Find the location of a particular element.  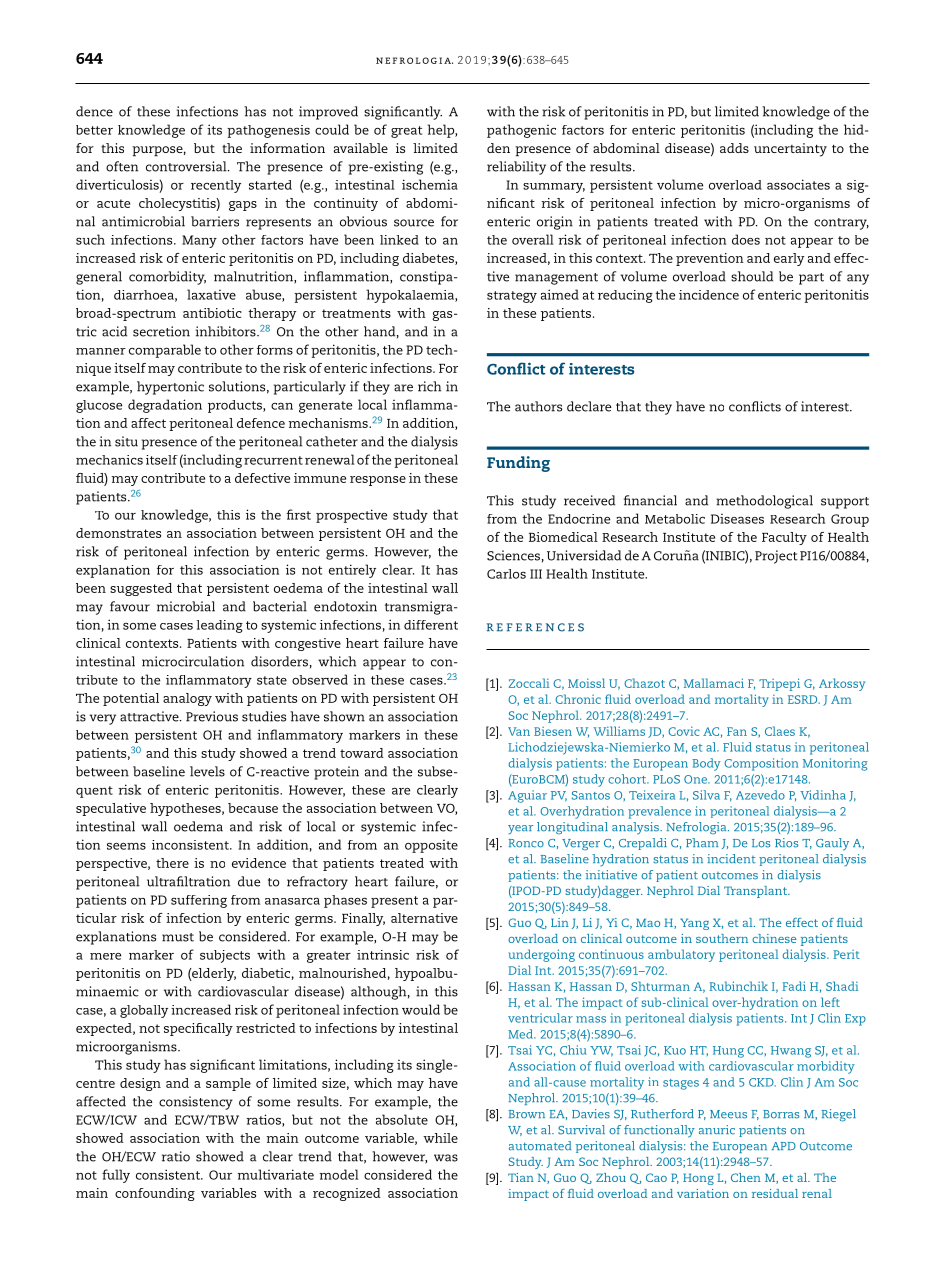

confounding is located at coordinates (155, 1194).
